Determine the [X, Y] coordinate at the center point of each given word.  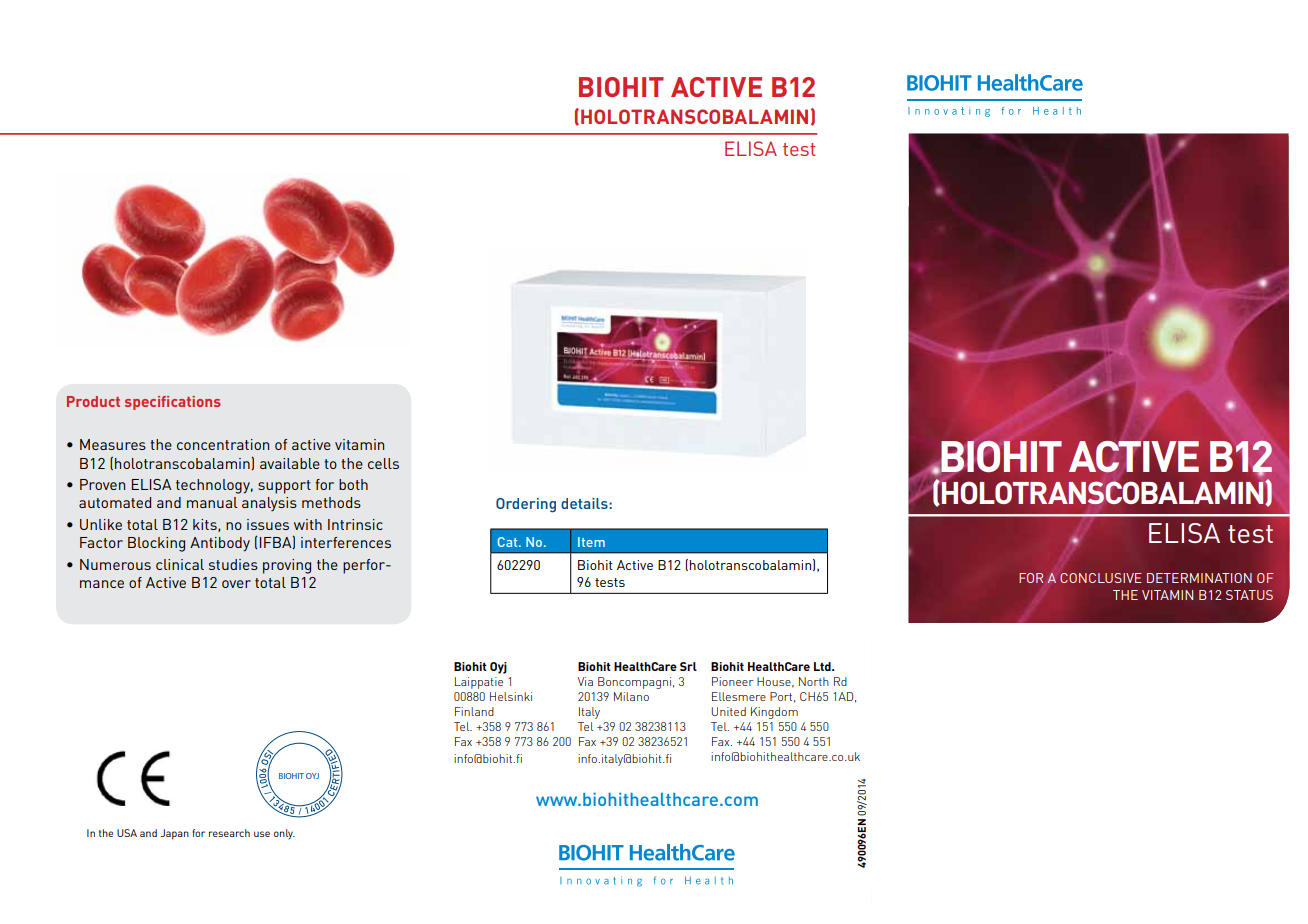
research [229, 833]
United [728, 711]
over [236, 584]
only [284, 834]
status [1249, 595]
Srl [688, 666]
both [353, 484]
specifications [173, 403]
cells [383, 463]
